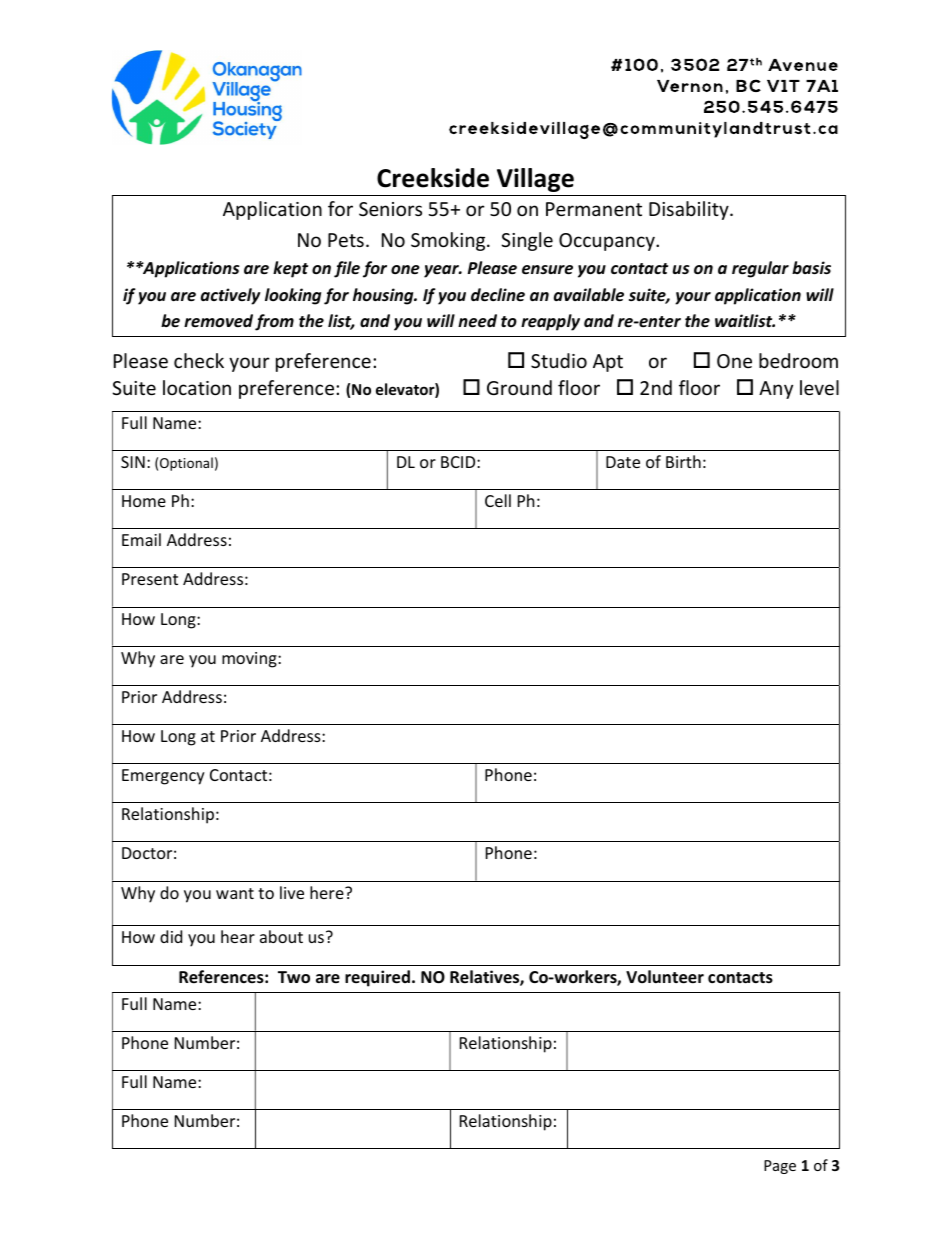  Describe the element at coordinates (776, 390) in the screenshot. I see `Any` at that location.
